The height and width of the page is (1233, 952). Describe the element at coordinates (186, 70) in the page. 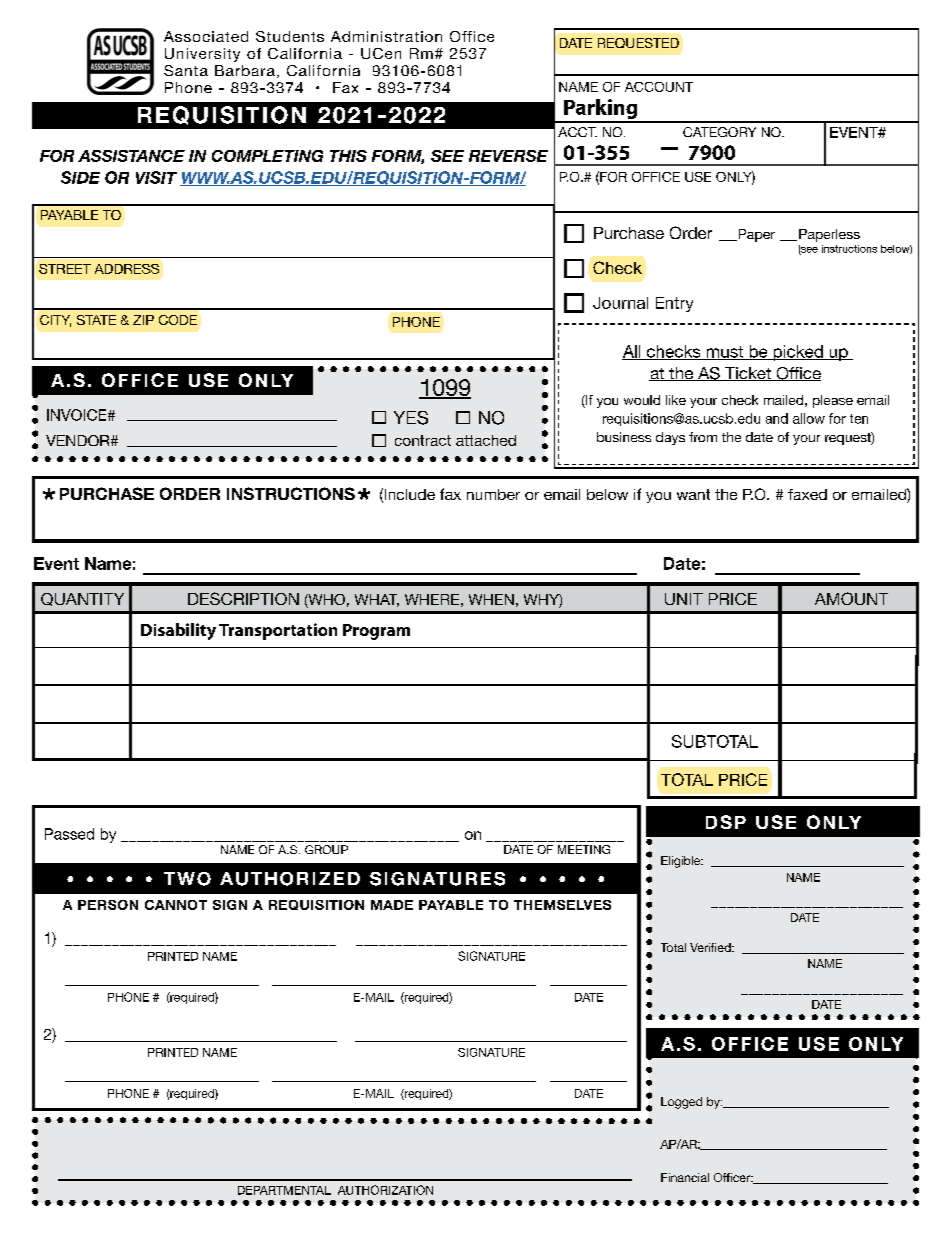

I see `Santa` at that location.
